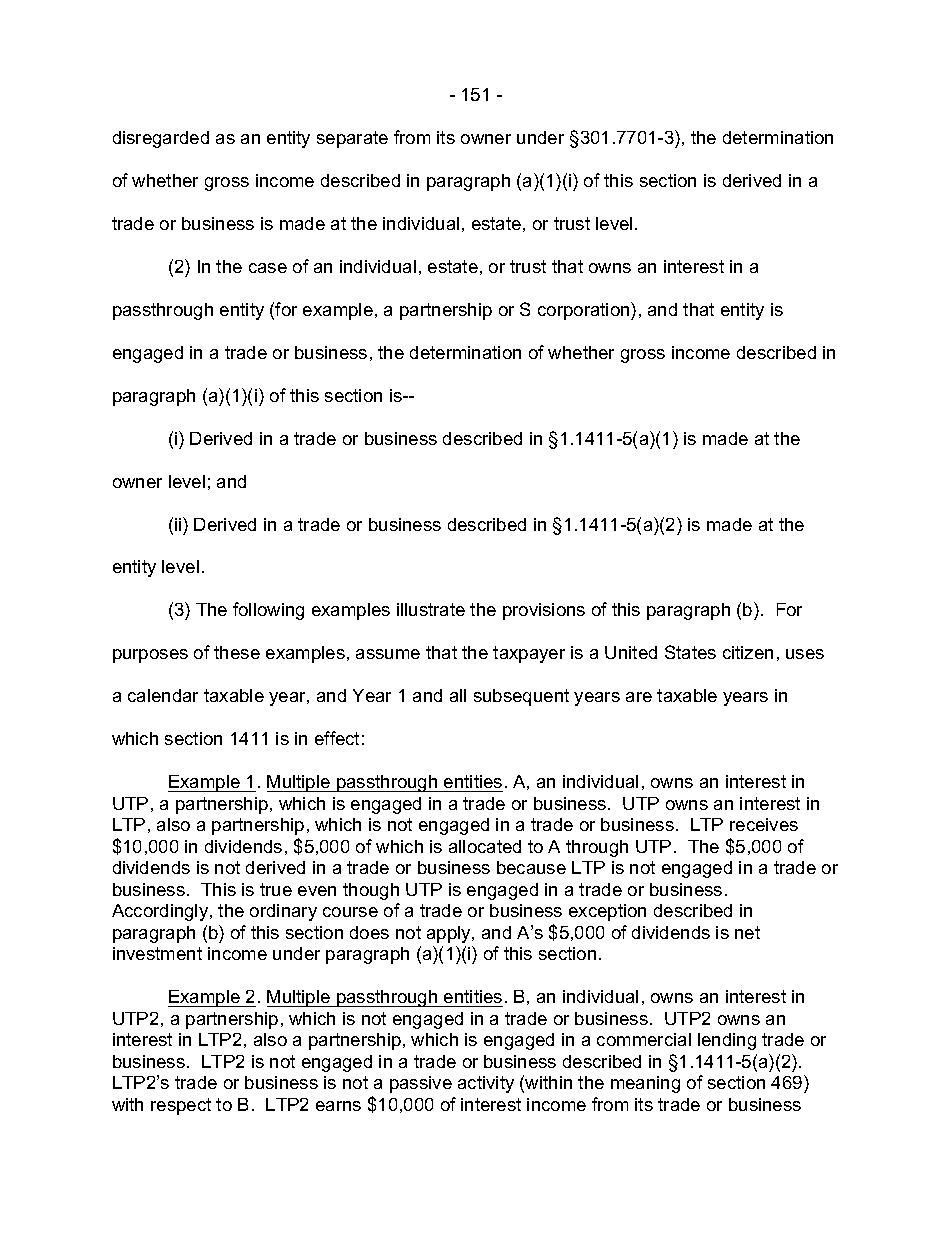  Describe the element at coordinates (748, 652) in the document. I see `citizen` at that location.
